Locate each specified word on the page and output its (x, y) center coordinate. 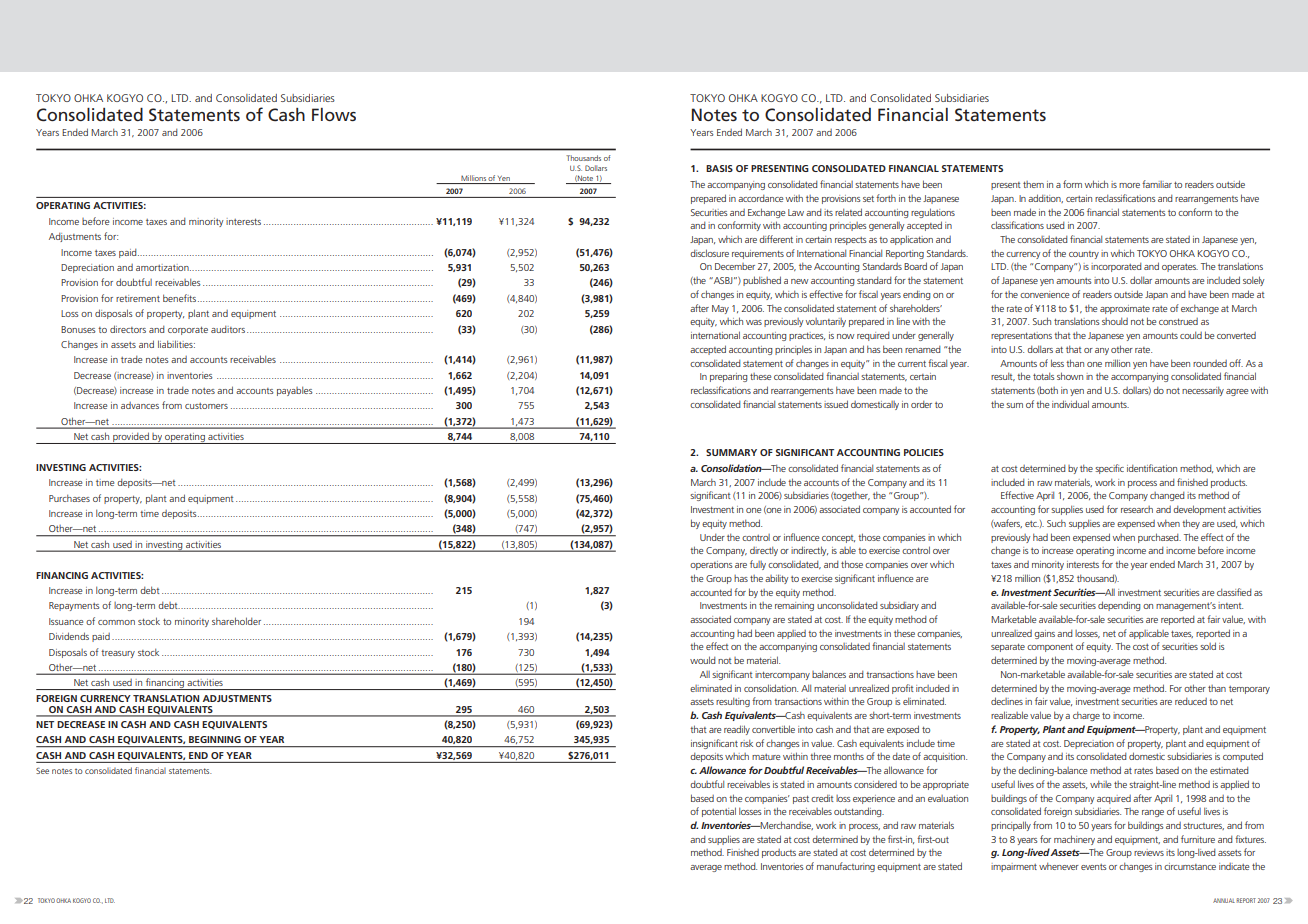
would (703, 660)
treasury (118, 654)
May (720, 309)
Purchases (69, 498)
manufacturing (846, 867)
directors (128, 329)
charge (1086, 716)
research (1137, 509)
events (1094, 867)
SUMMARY (731, 452)
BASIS (719, 168)
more (1129, 185)
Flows (334, 114)
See (42, 770)
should (1115, 321)
